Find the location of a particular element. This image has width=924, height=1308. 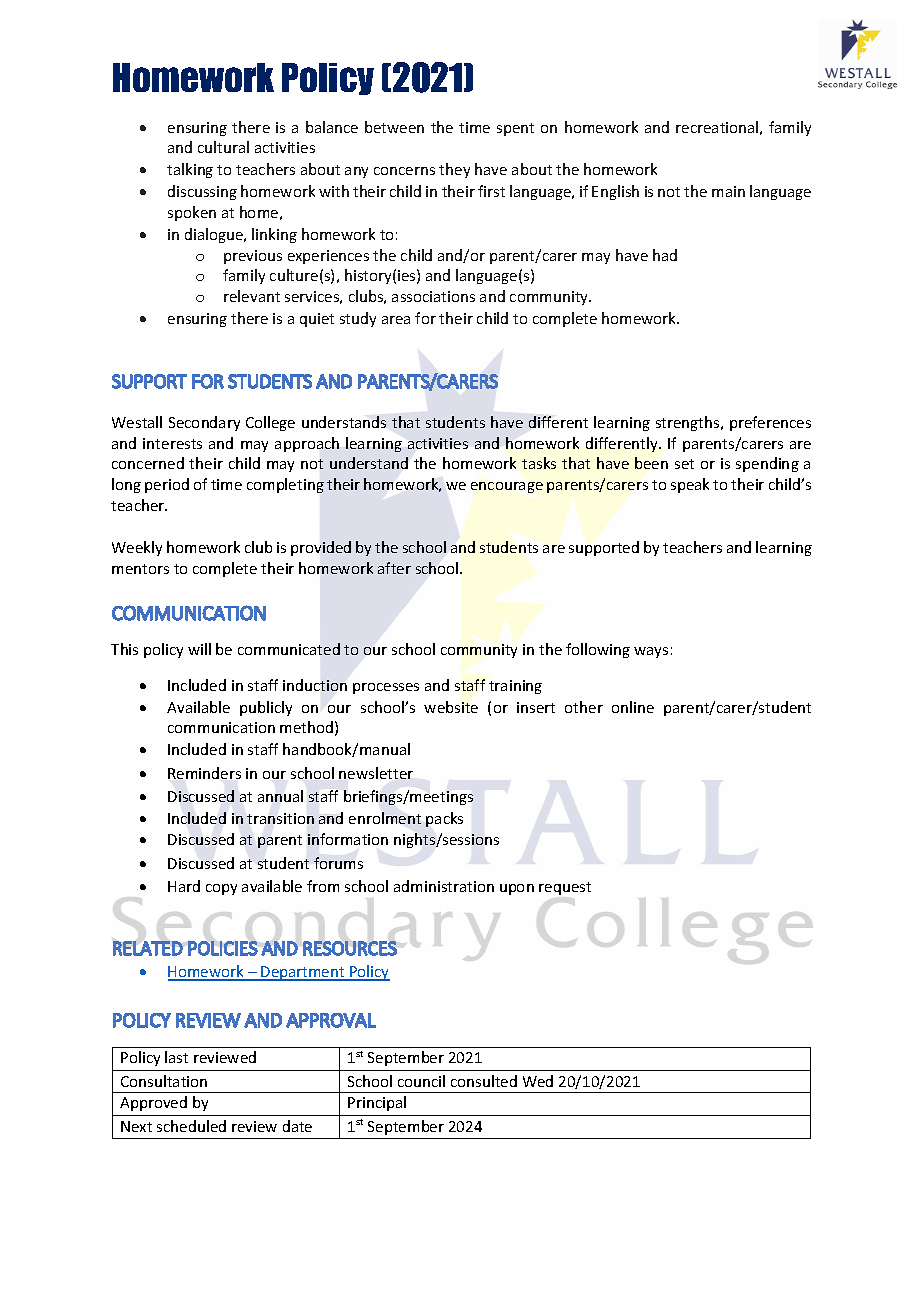

period is located at coordinates (167, 485).
